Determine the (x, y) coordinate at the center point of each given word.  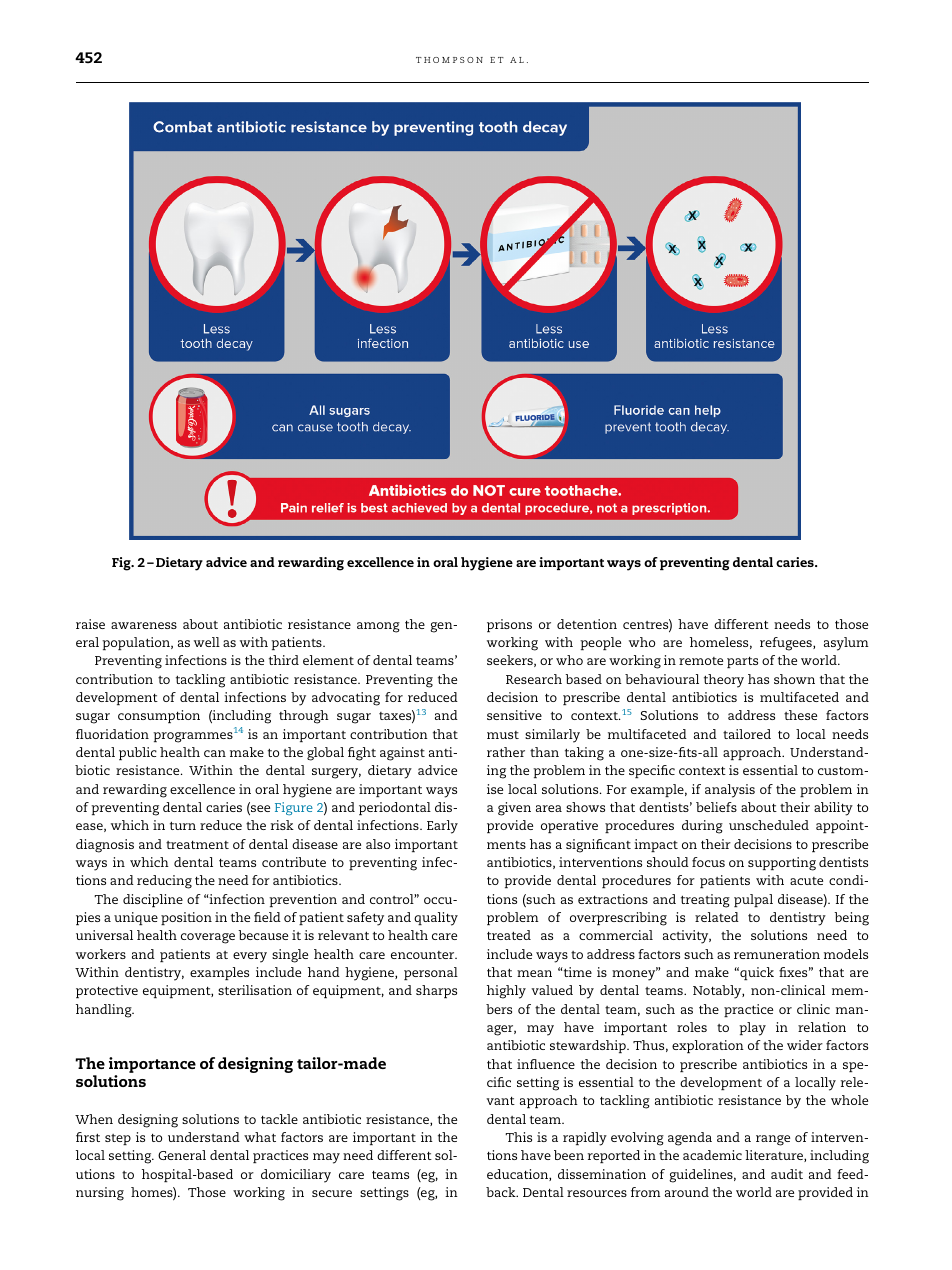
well (207, 642)
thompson (449, 60)
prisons (509, 625)
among (378, 627)
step (118, 1139)
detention (587, 624)
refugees (787, 644)
